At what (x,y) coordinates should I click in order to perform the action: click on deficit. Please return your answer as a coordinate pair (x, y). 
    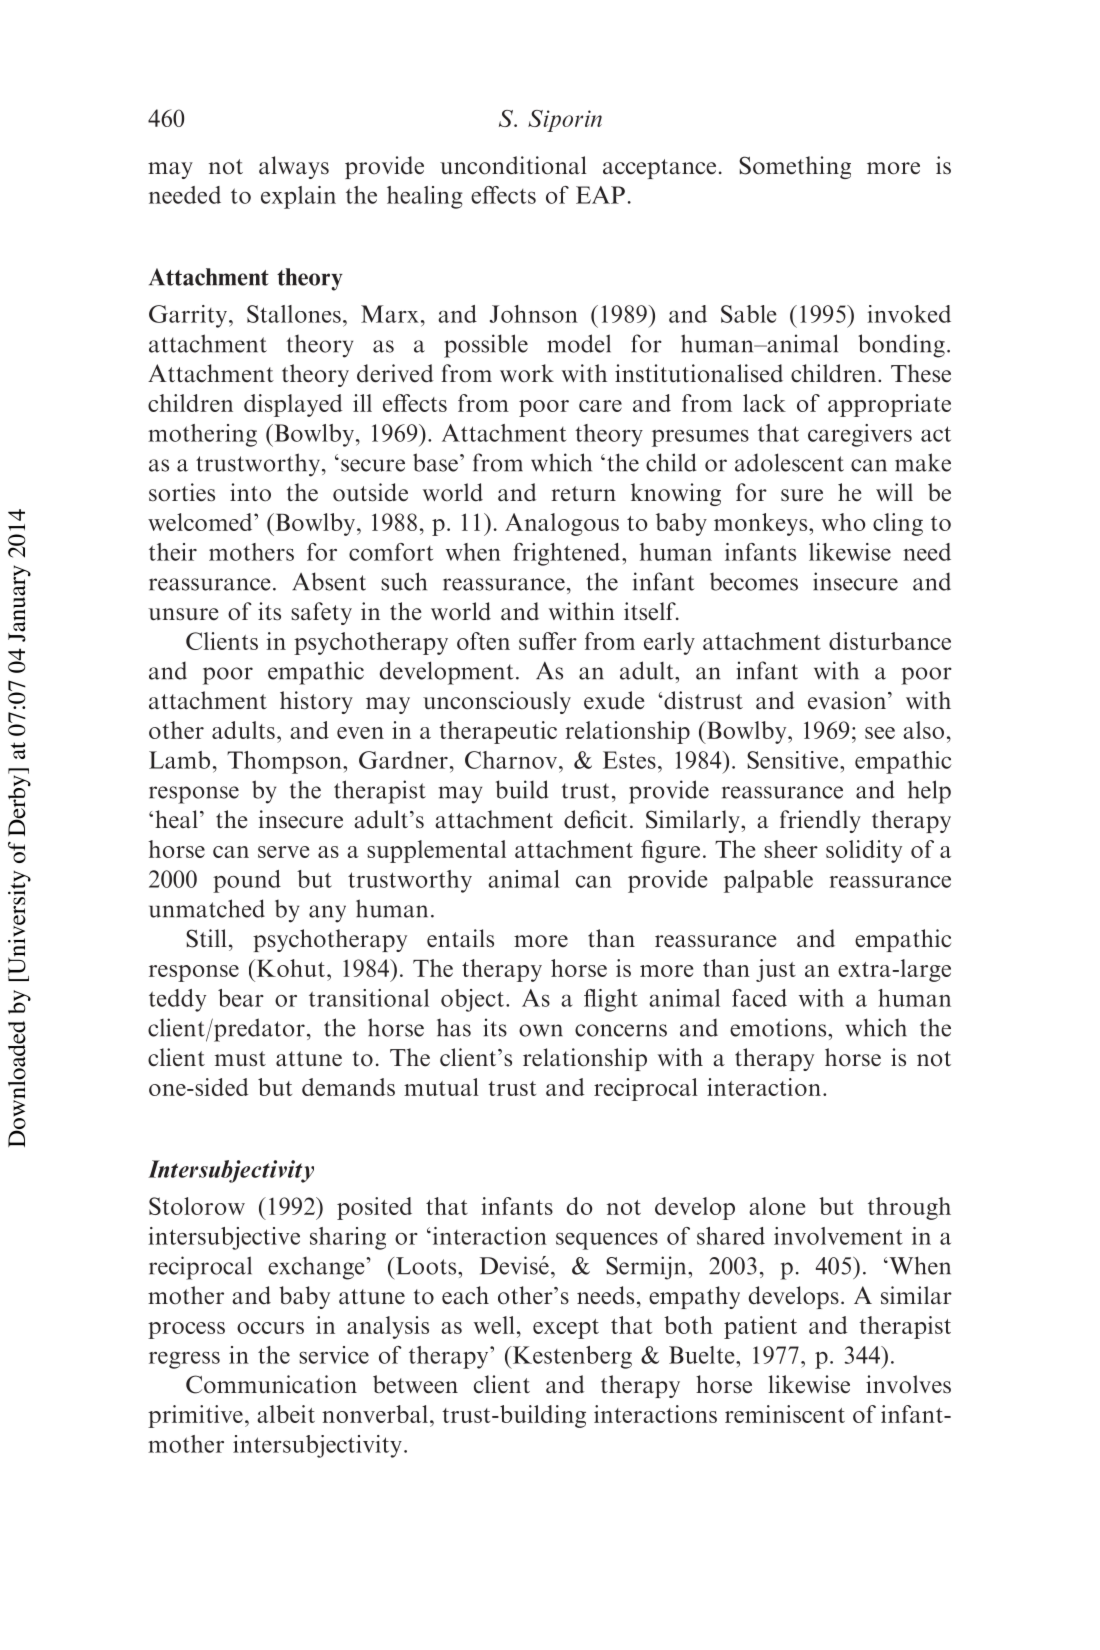
    Looking at the image, I should click on (596, 819).
